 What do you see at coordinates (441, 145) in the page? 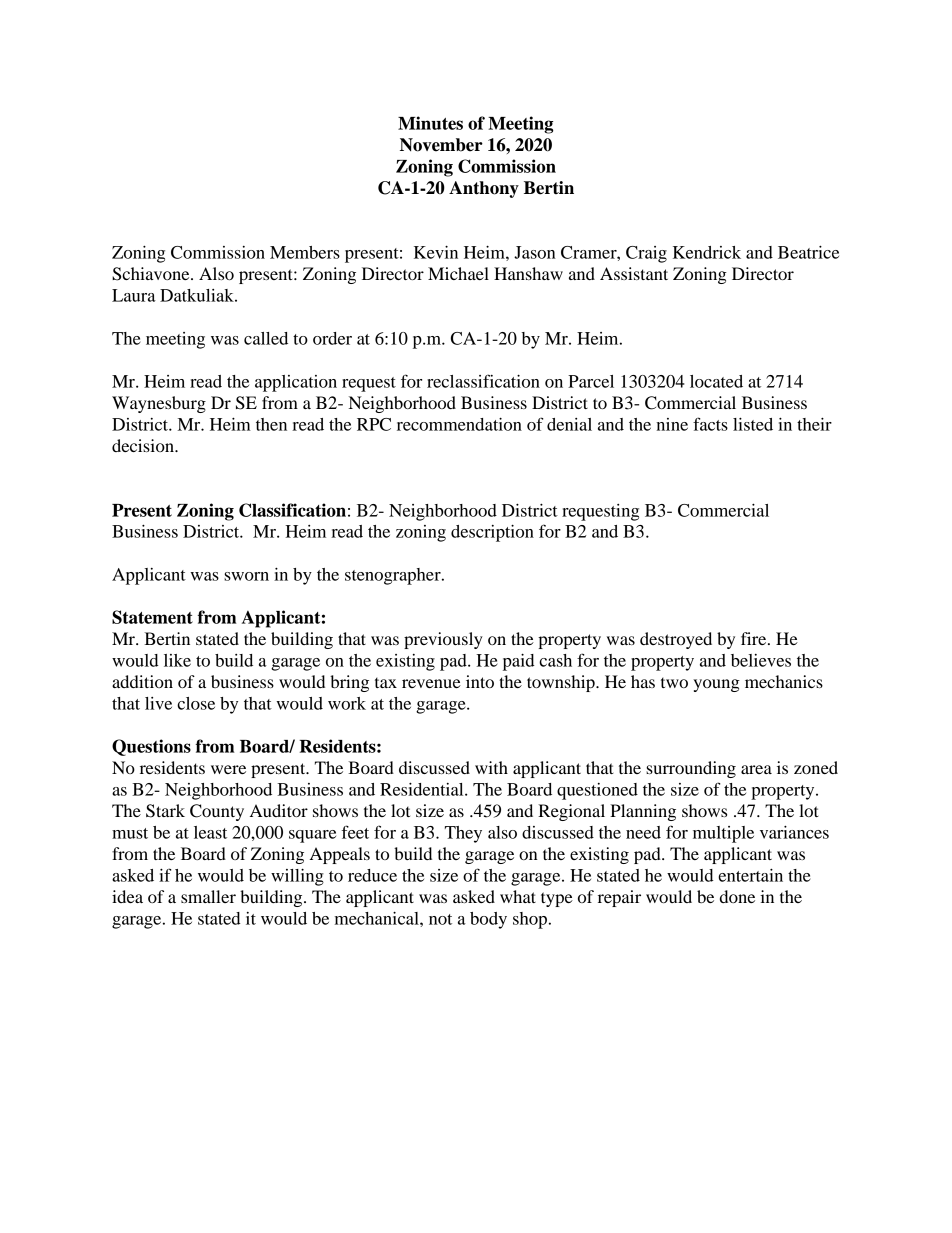
I see `November` at bounding box center [441, 145].
